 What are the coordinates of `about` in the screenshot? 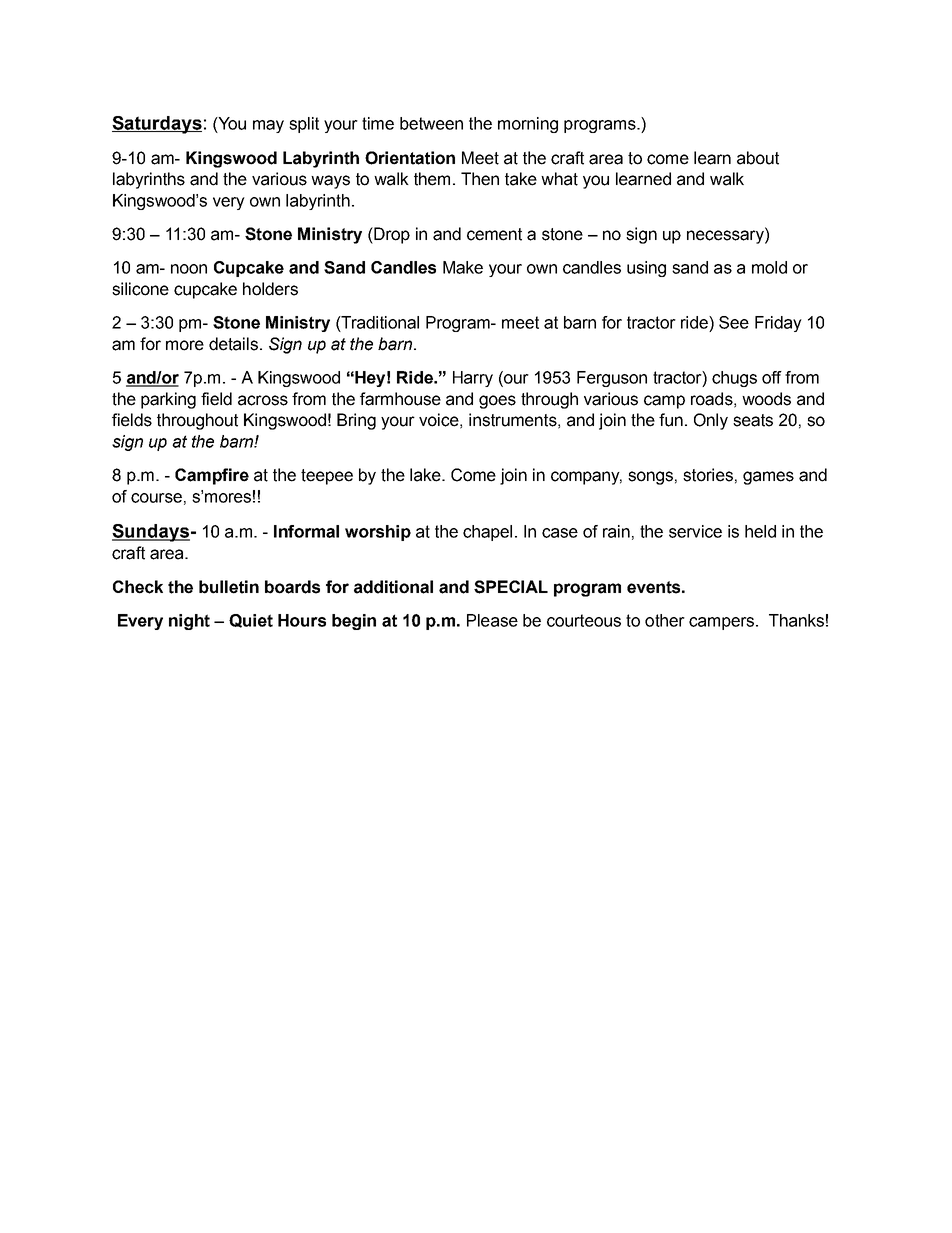 It's located at (758, 158).
